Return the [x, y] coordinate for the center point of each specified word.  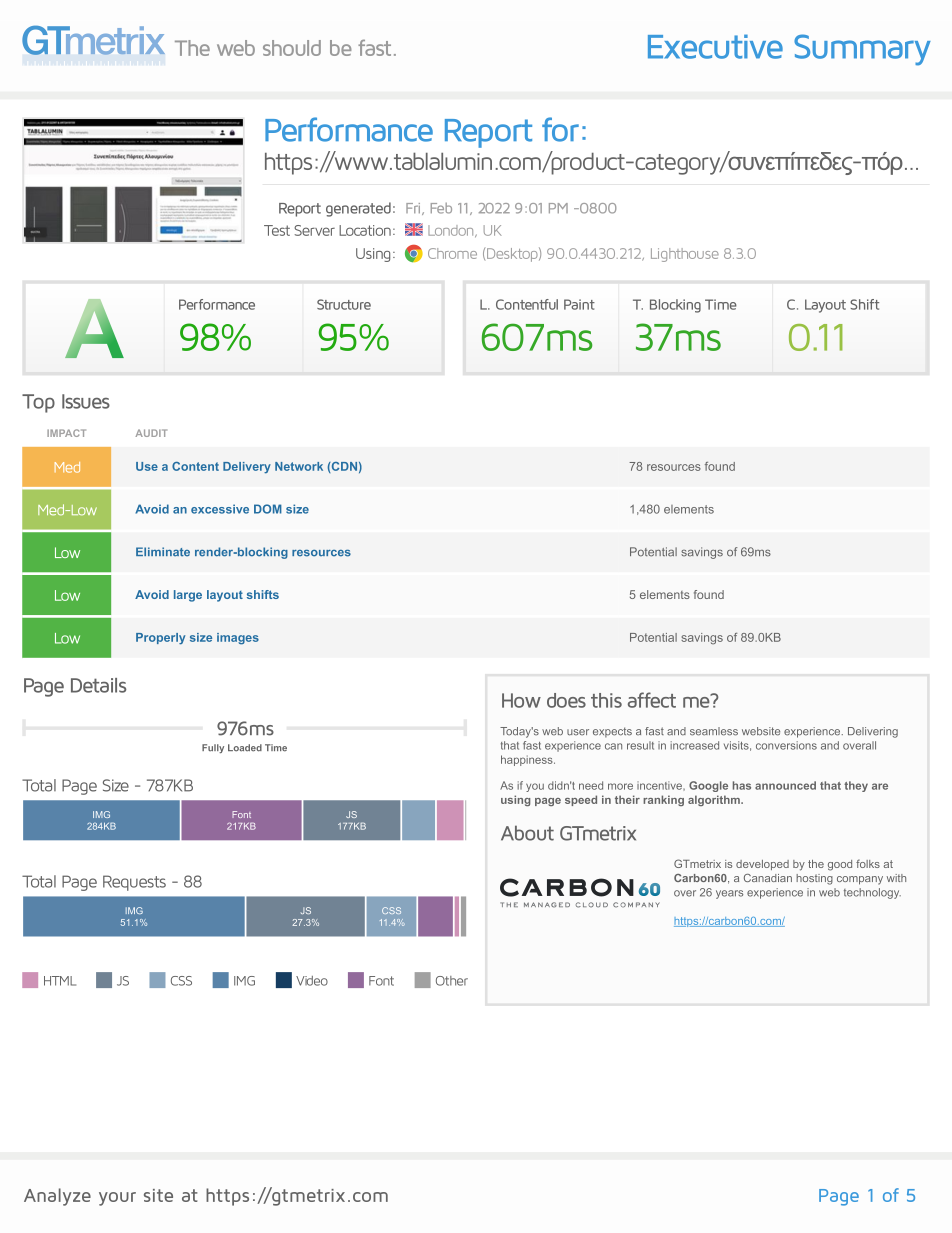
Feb [441, 208]
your [117, 1199]
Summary [862, 50]
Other [452, 981]
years [729, 894]
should [292, 48]
